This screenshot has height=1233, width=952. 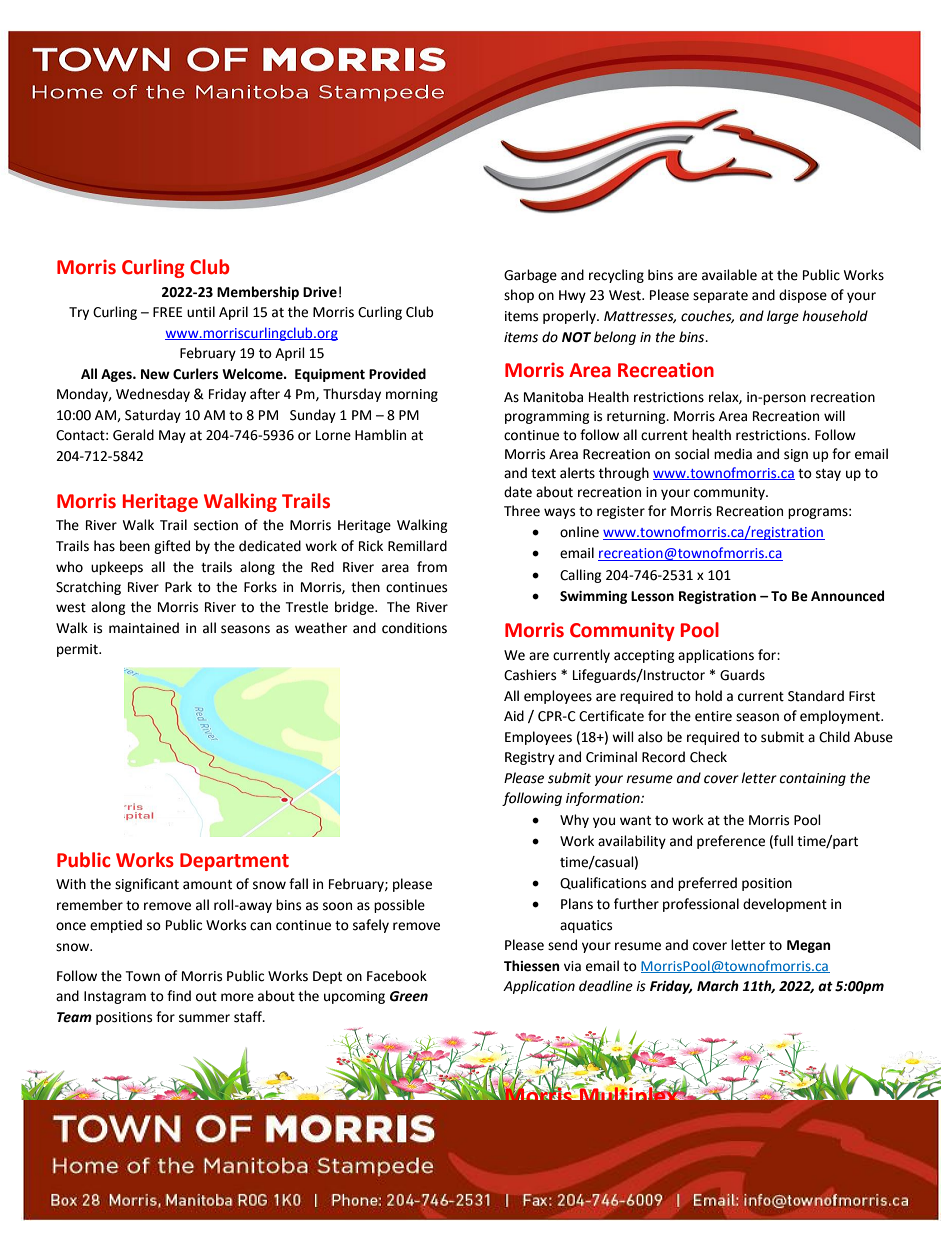 I want to click on media, so click(x=733, y=454).
